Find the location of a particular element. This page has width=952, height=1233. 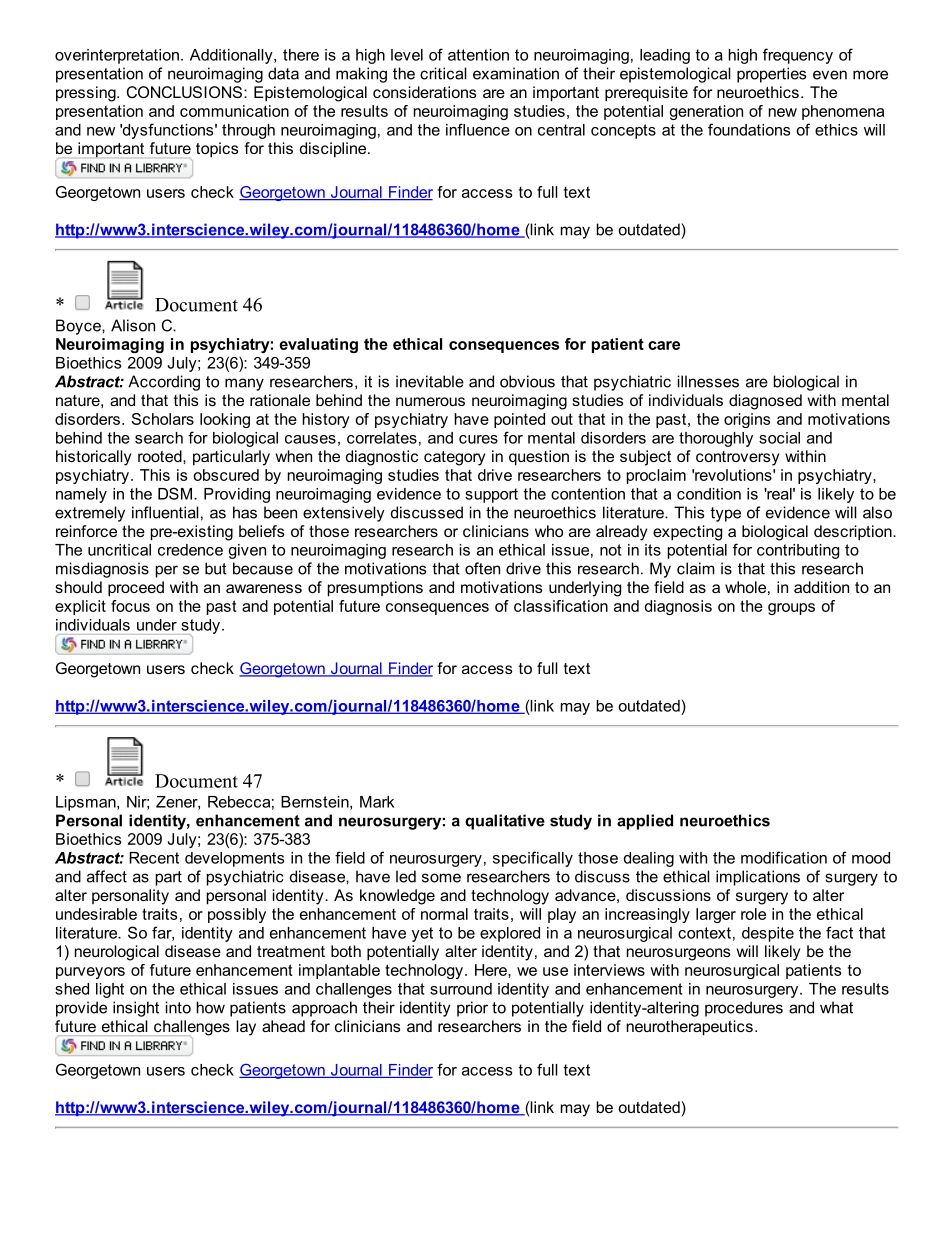

CONCLUSIONS is located at coordinates (184, 92).
